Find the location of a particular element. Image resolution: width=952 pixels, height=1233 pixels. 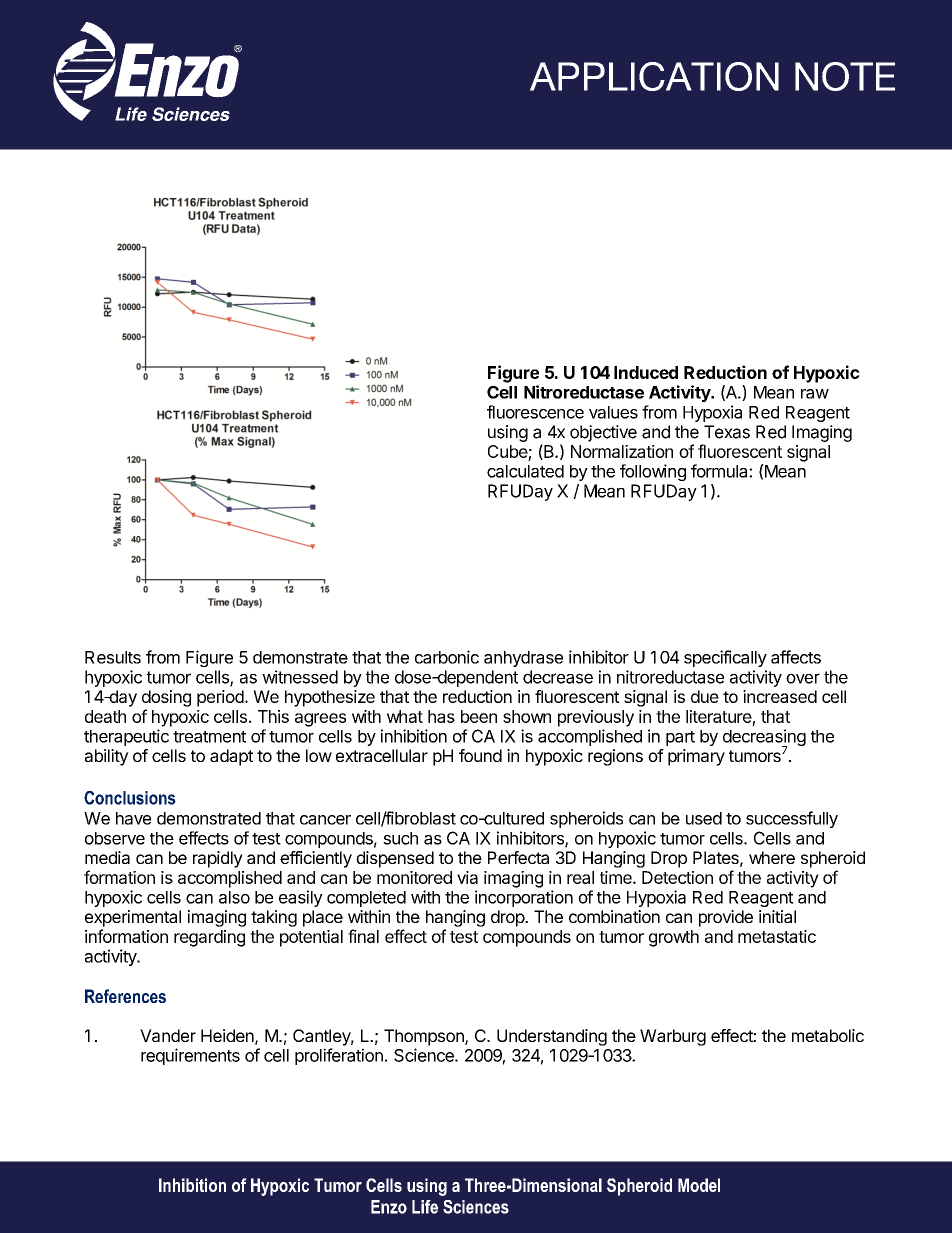

incorporation is located at coordinates (524, 898).
